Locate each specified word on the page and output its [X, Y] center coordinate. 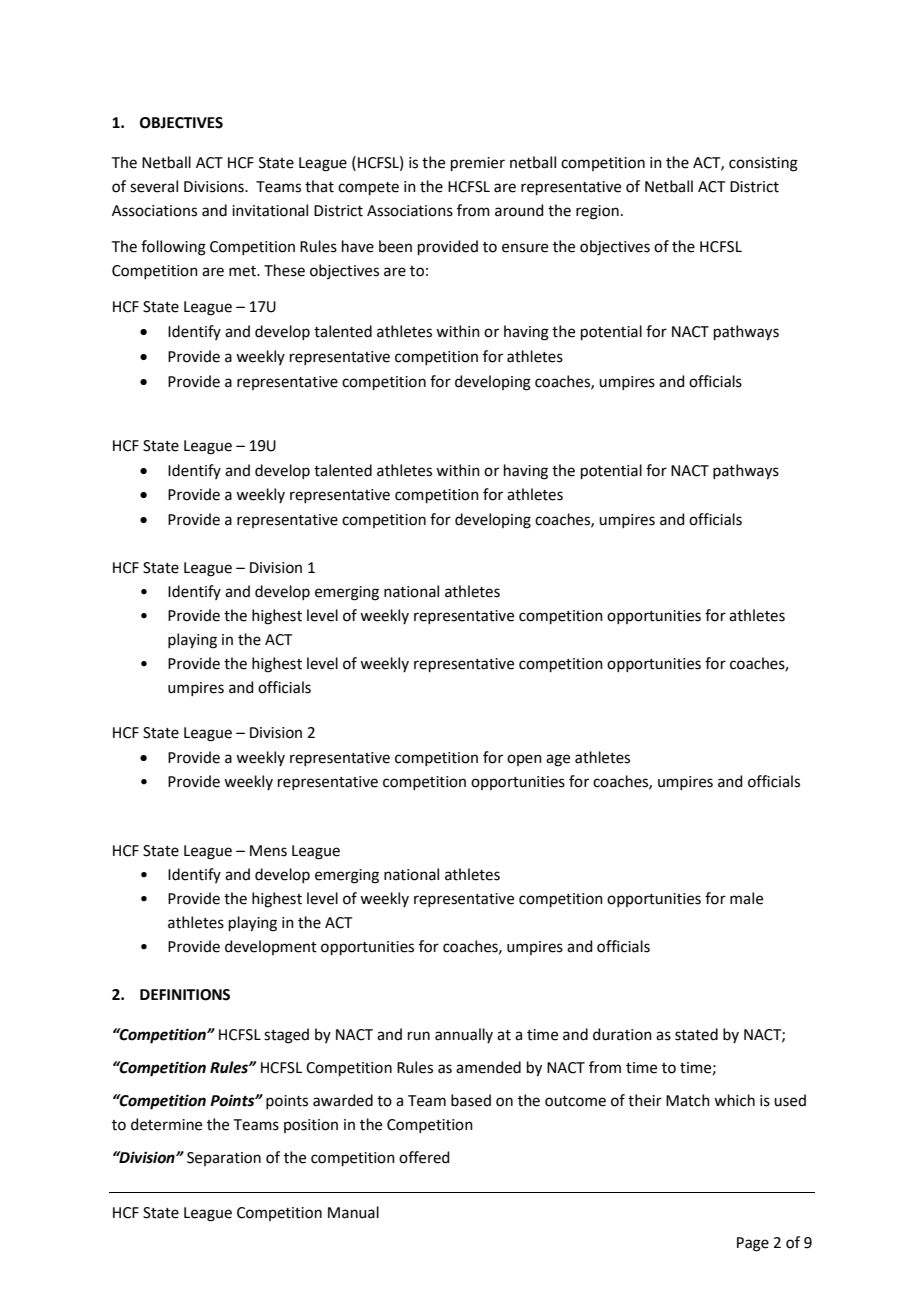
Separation [224, 1159]
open [524, 760]
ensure [525, 248]
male [746, 898]
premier [478, 164]
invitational [270, 210]
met [243, 271]
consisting [763, 164]
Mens [268, 851]
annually [464, 1035]
